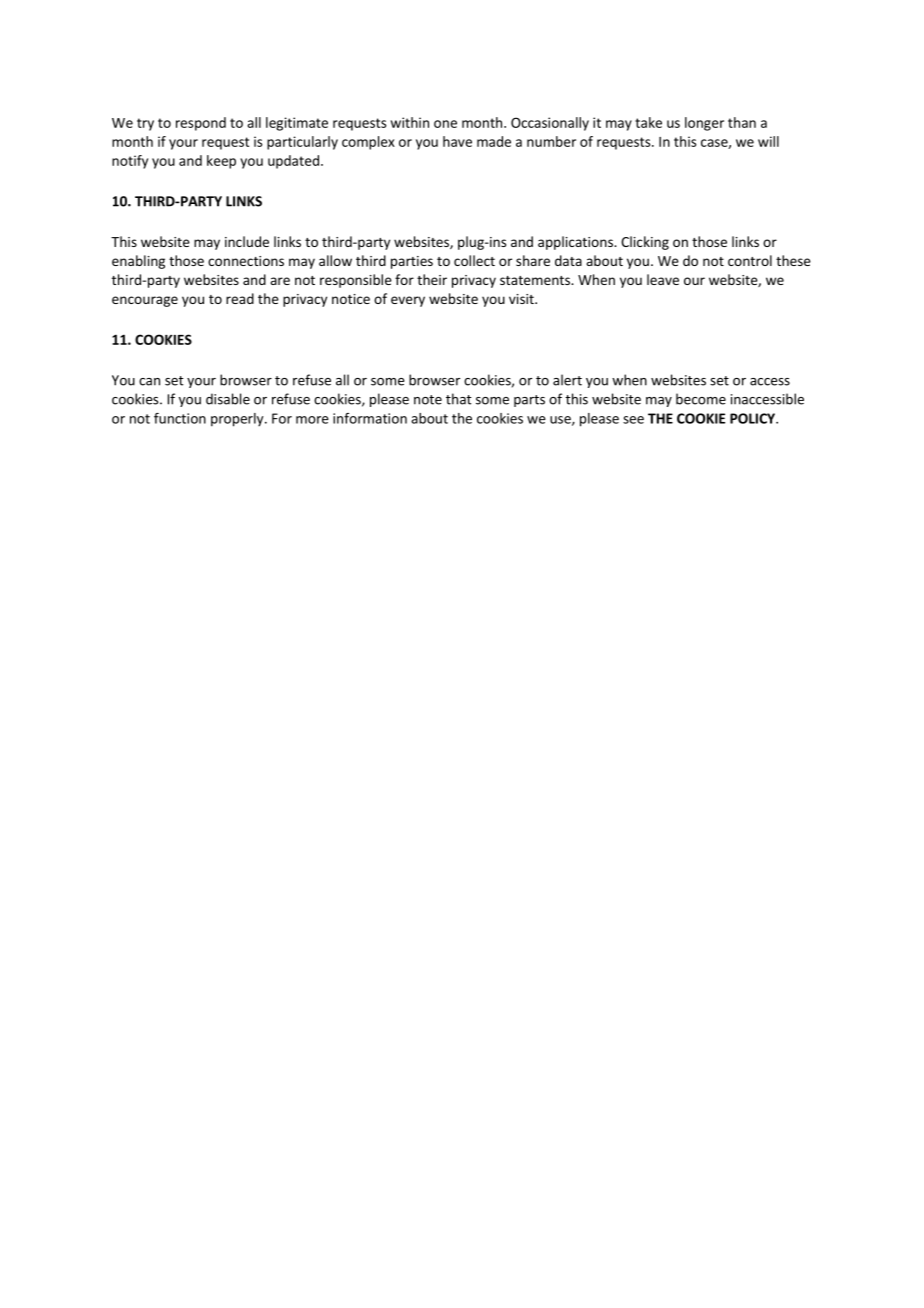 The width and height of the image is (924, 1308). I want to click on that, so click(459, 399).
